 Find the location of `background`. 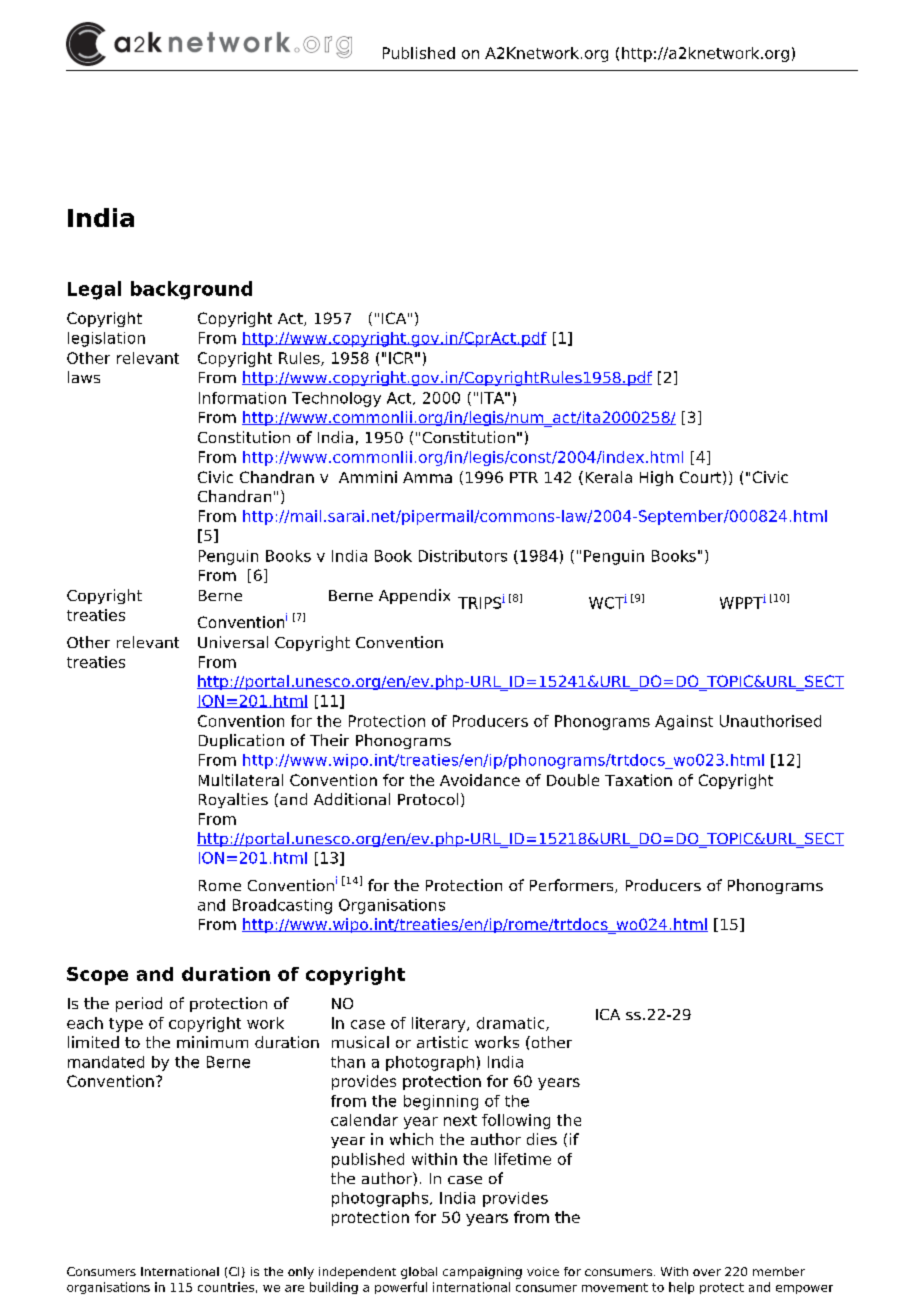

background is located at coordinates (191, 290).
